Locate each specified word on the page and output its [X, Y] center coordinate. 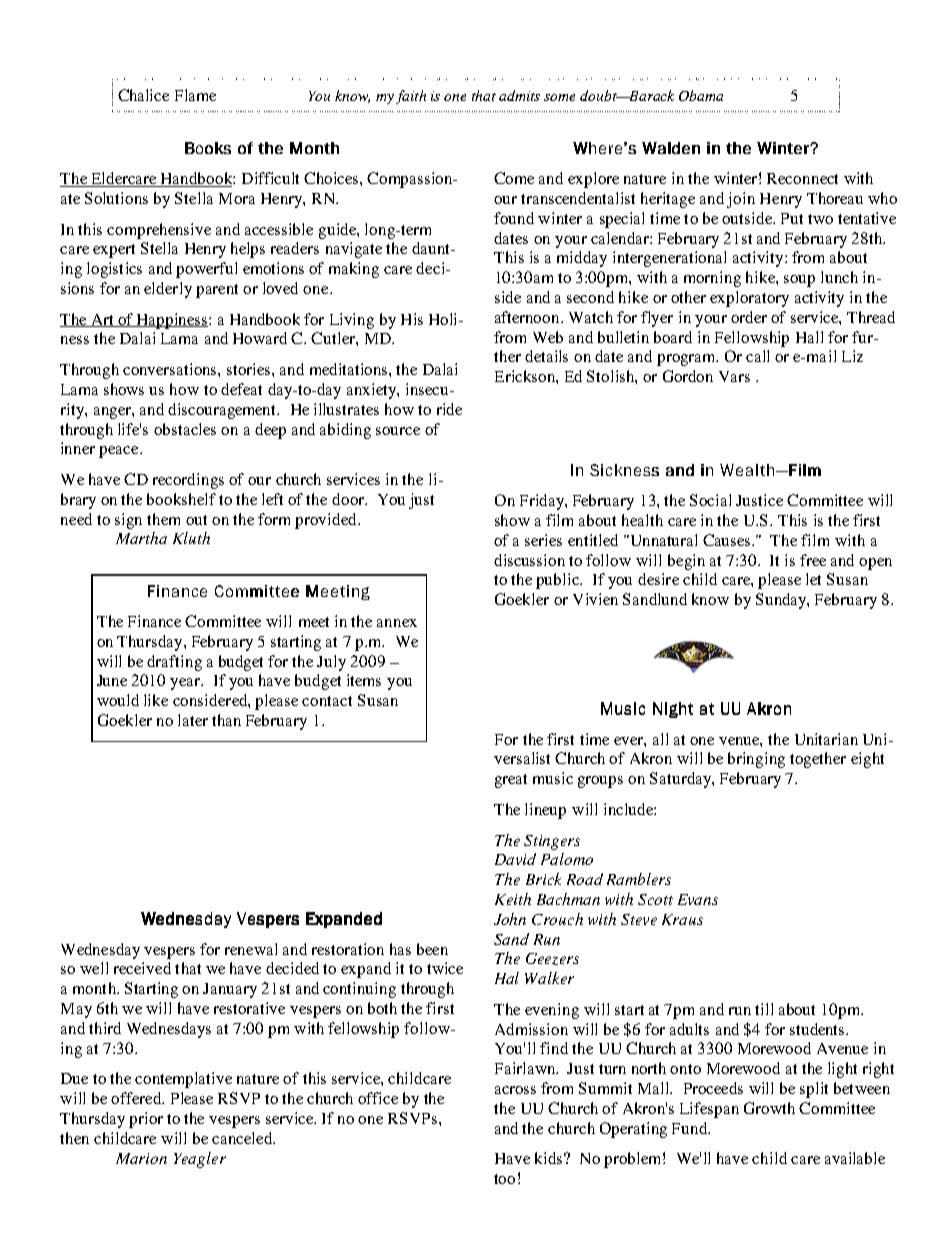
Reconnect [802, 178]
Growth [769, 1108]
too [504, 1179]
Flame [195, 95]
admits [519, 95]
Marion [141, 1158]
